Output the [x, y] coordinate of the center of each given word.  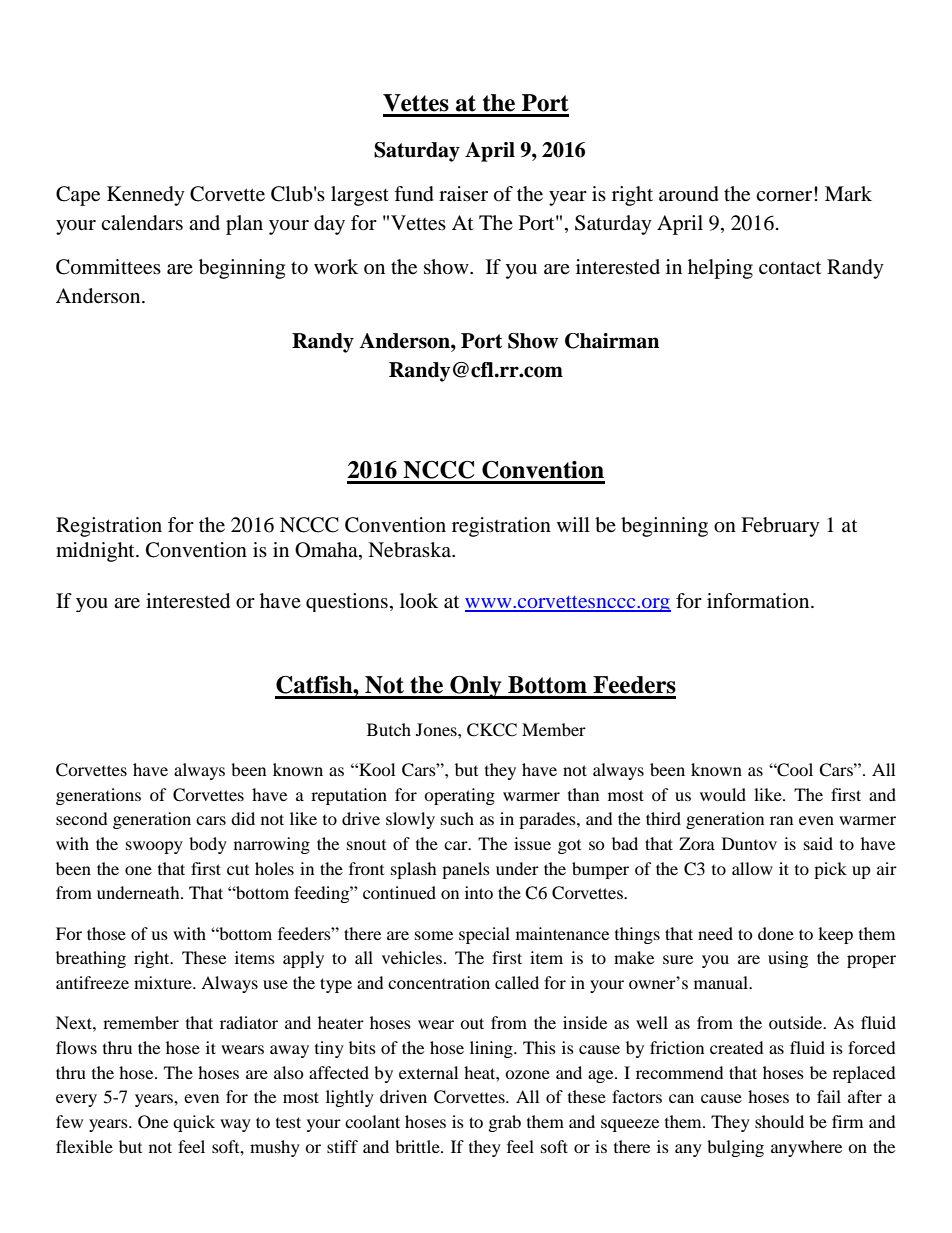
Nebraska [411, 550]
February [780, 527]
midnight [96, 552]
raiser [463, 194]
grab [505, 1123]
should [779, 1121]
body [208, 845]
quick [194, 1123]
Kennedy [146, 196]
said [818, 843]
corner [785, 195]
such [457, 818]
